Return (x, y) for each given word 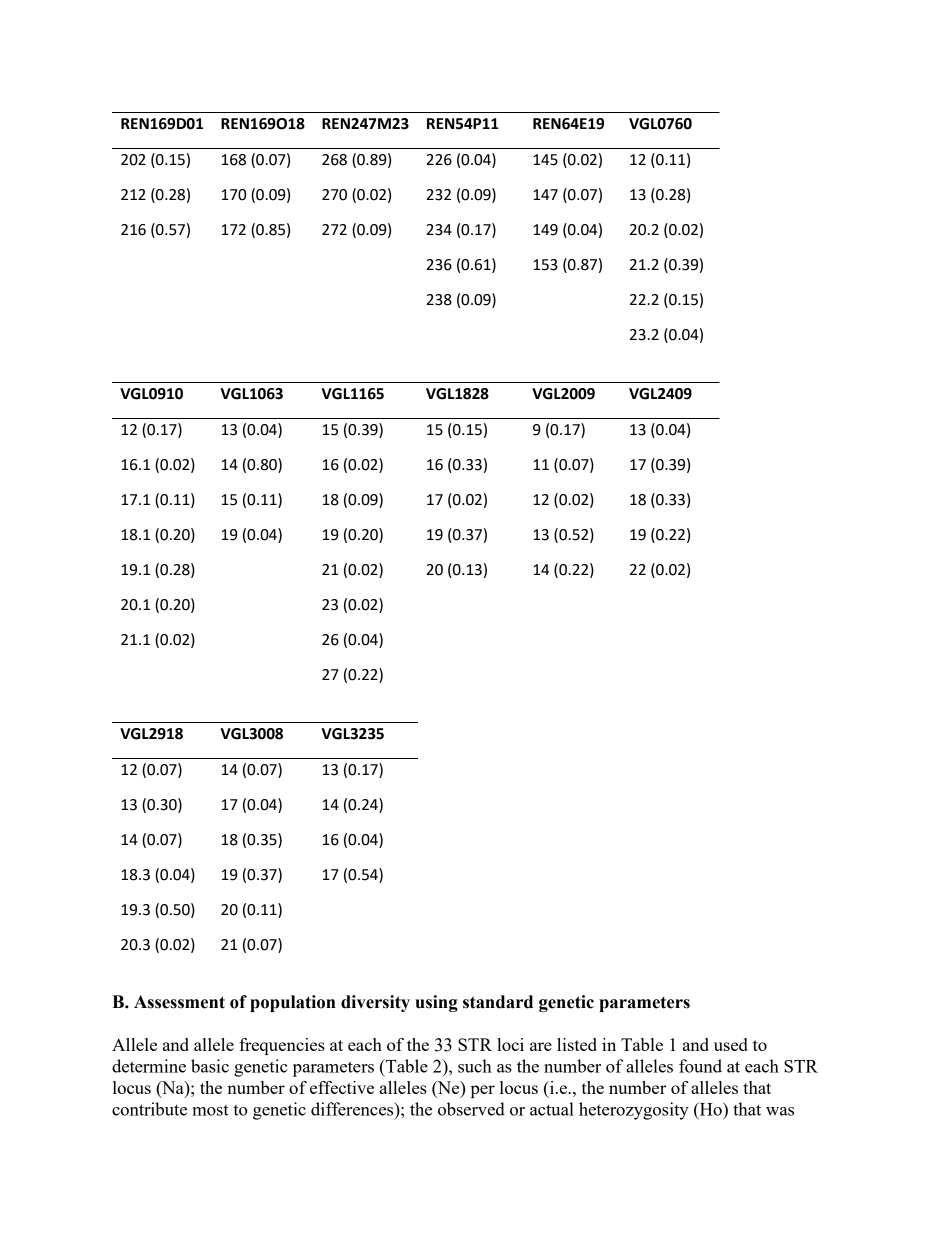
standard (498, 1002)
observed (471, 1109)
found (700, 1066)
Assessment (179, 1002)
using (436, 1003)
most (210, 1110)
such (475, 1066)
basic (210, 1066)
